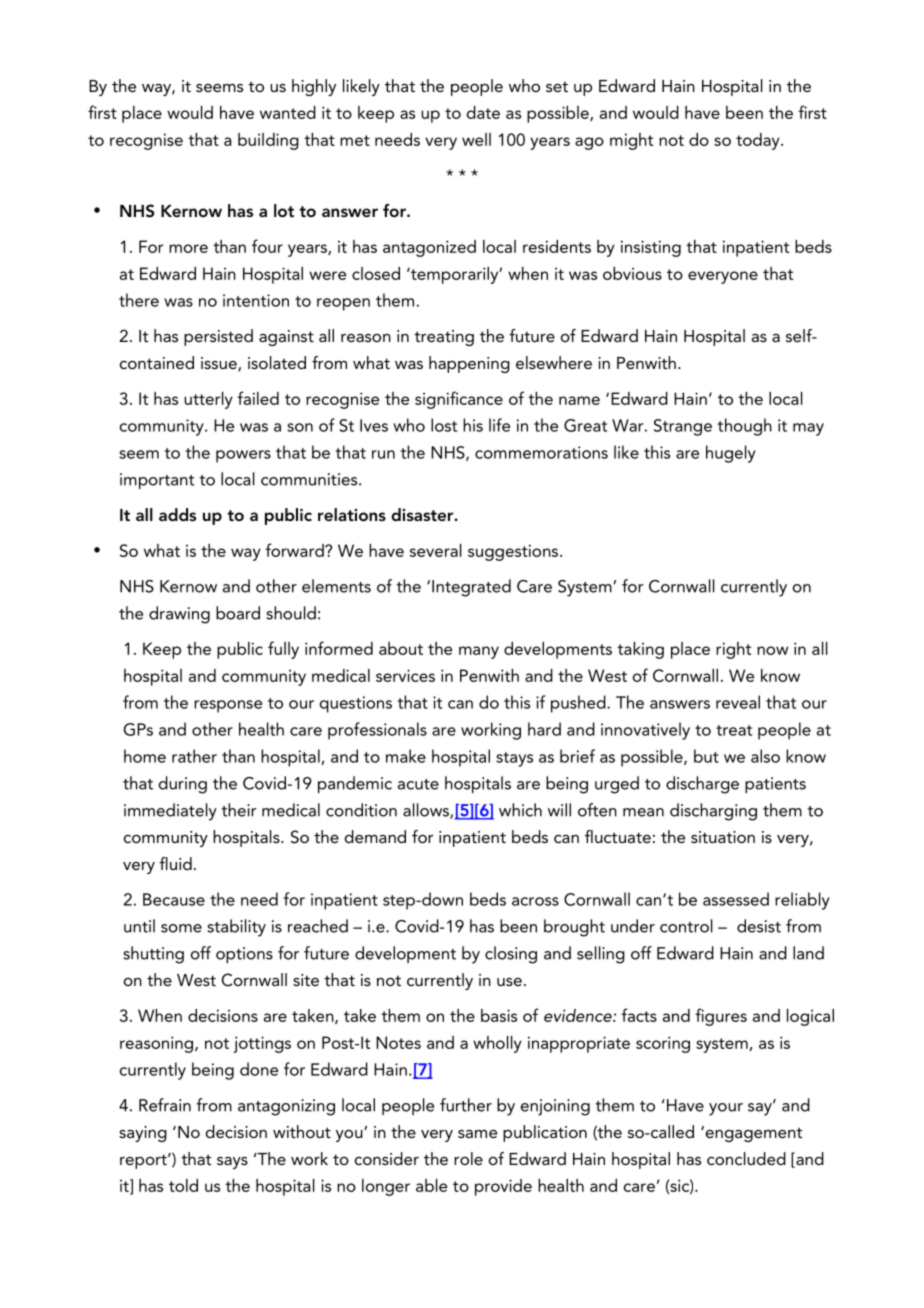 Image resolution: width=924 pixels, height=1308 pixels. Describe the element at coordinates (479, 652) in the screenshot. I see `many` at that location.
